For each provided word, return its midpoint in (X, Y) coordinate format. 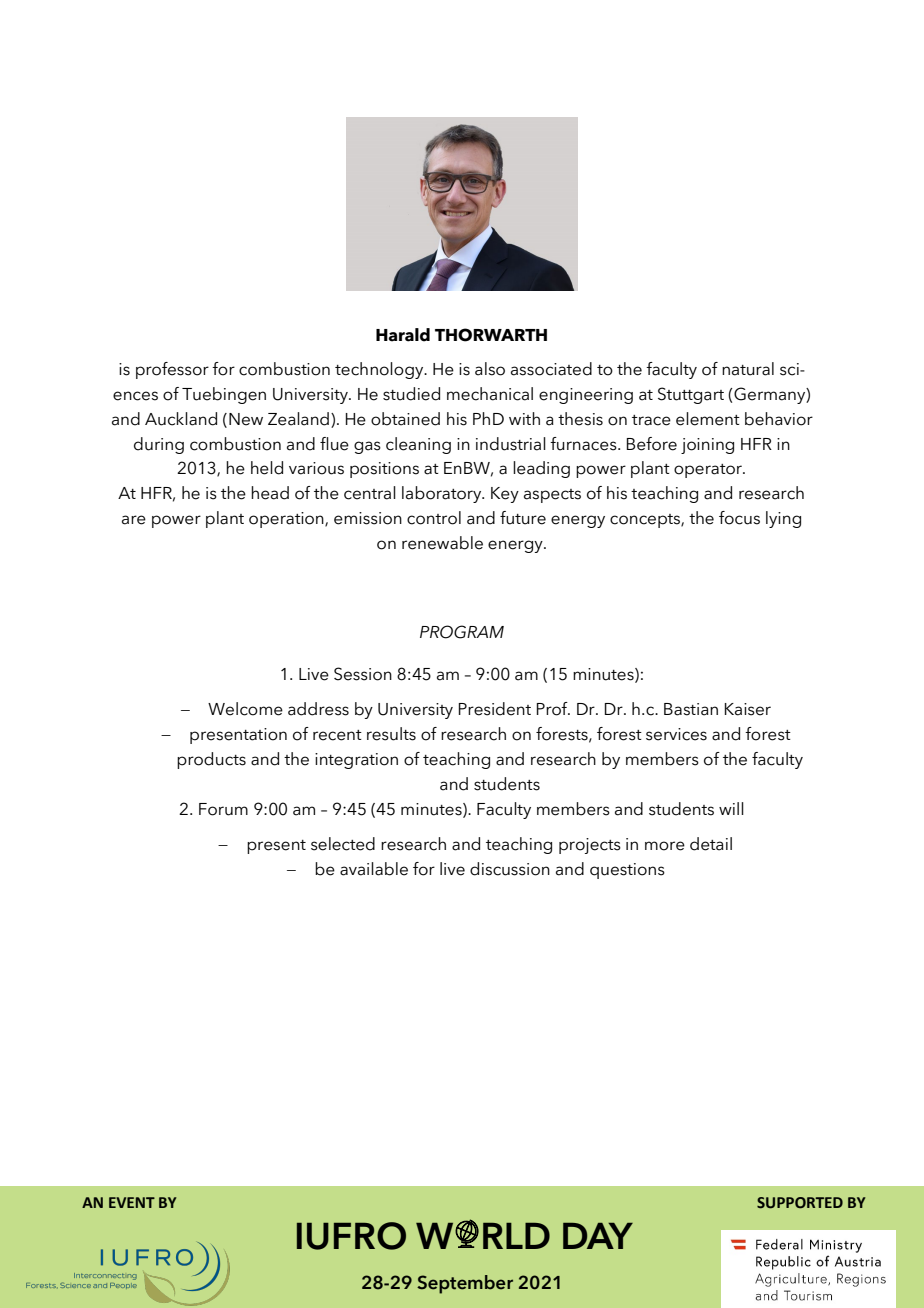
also (490, 369)
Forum (223, 809)
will (731, 808)
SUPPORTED (800, 1203)
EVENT (132, 1202)
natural (748, 369)
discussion (510, 869)
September (465, 1284)
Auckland (181, 419)
